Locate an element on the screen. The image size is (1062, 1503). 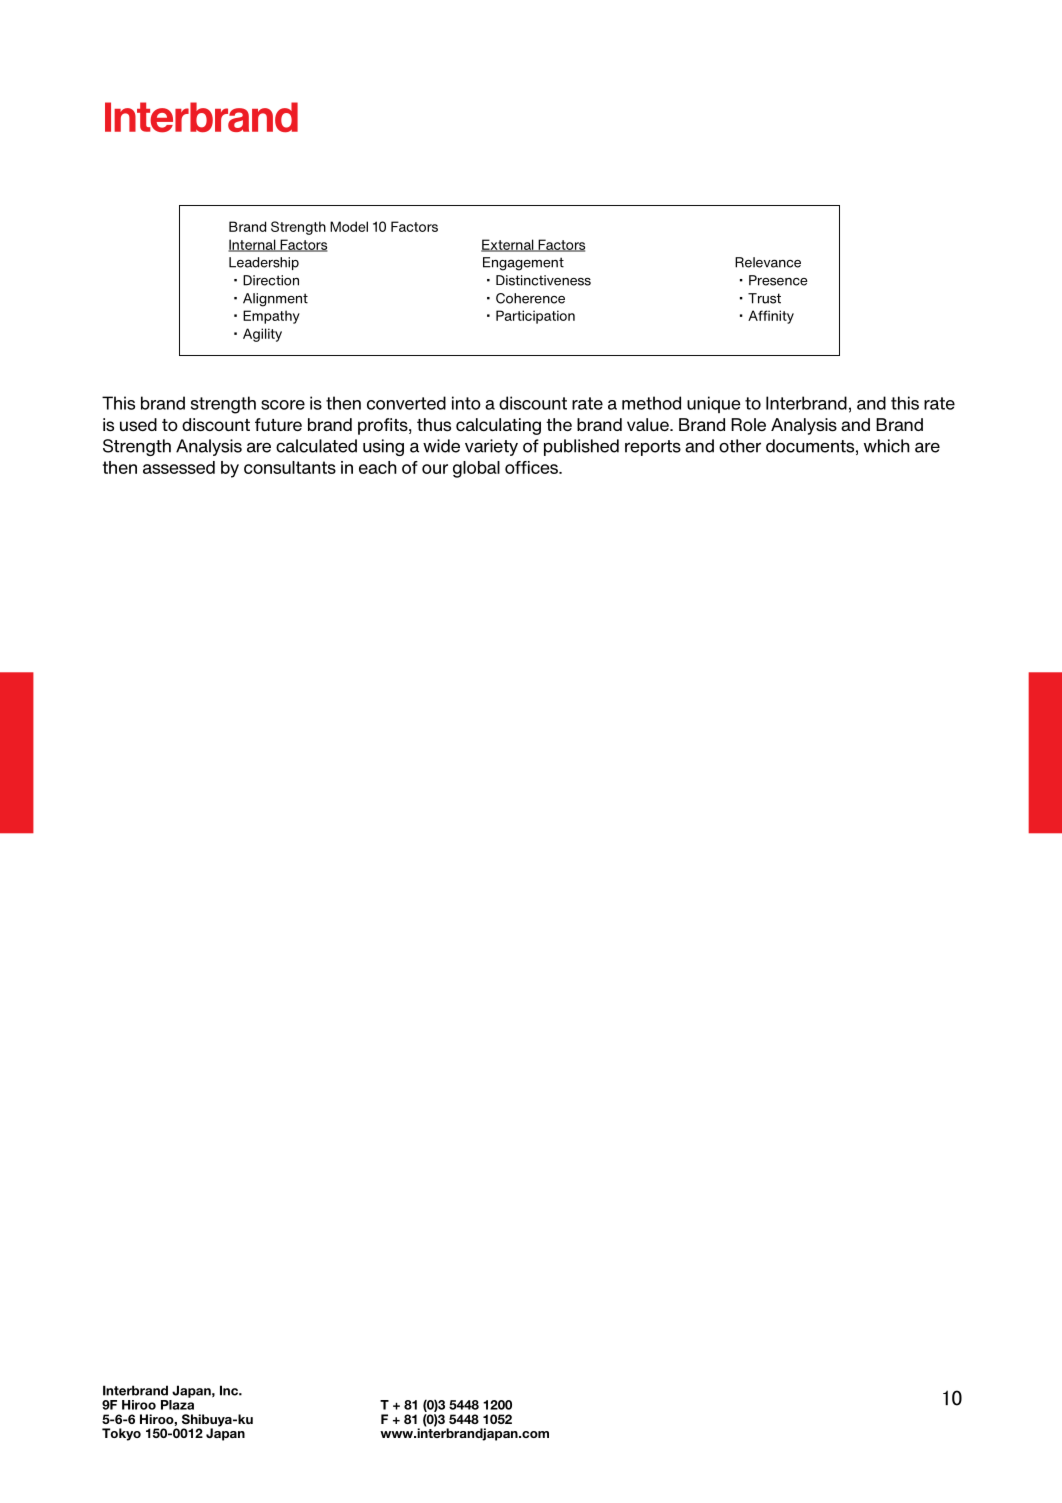
which is located at coordinates (887, 446).
